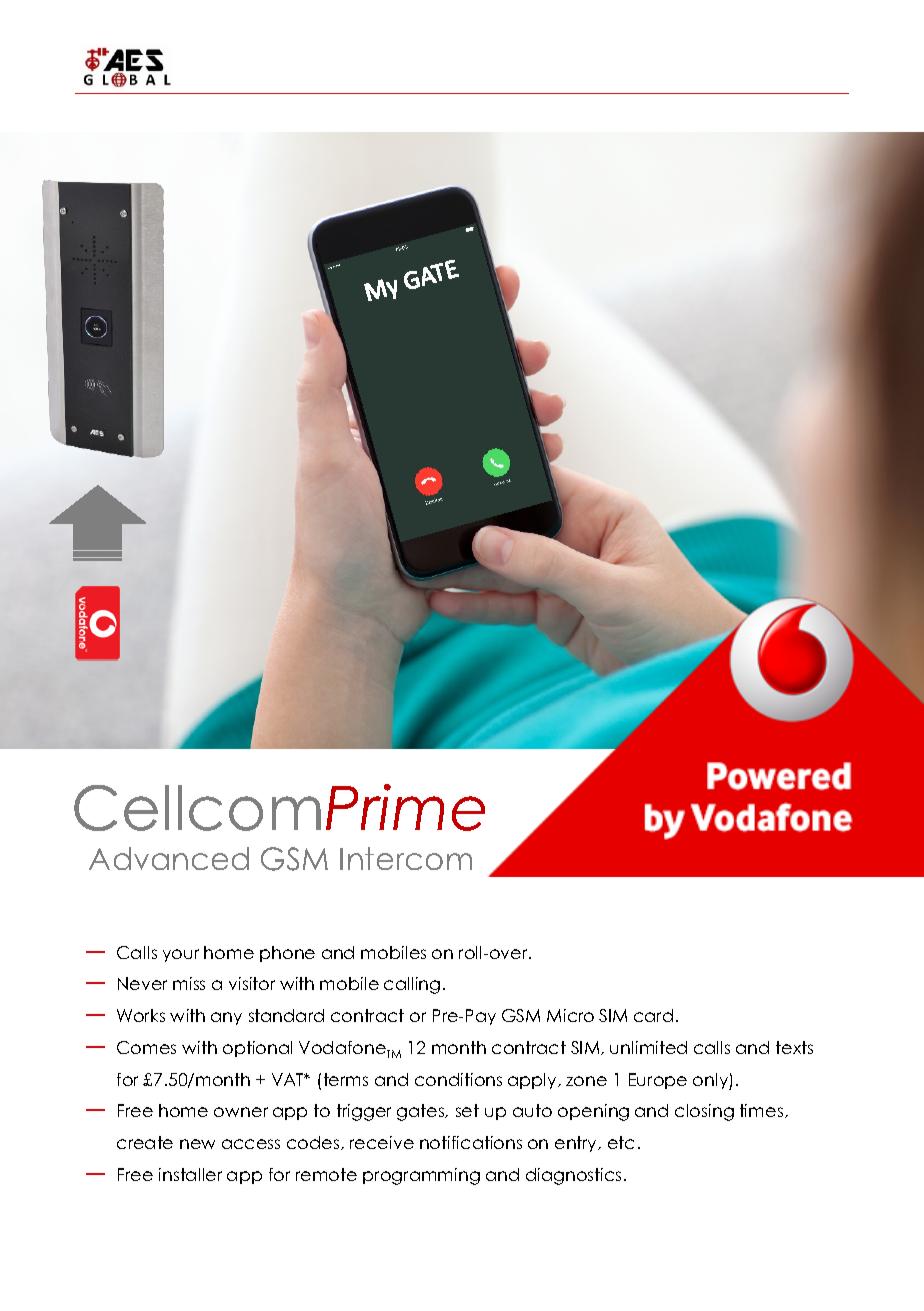 This document has height=1311, width=924. I want to click on your, so click(181, 955).
